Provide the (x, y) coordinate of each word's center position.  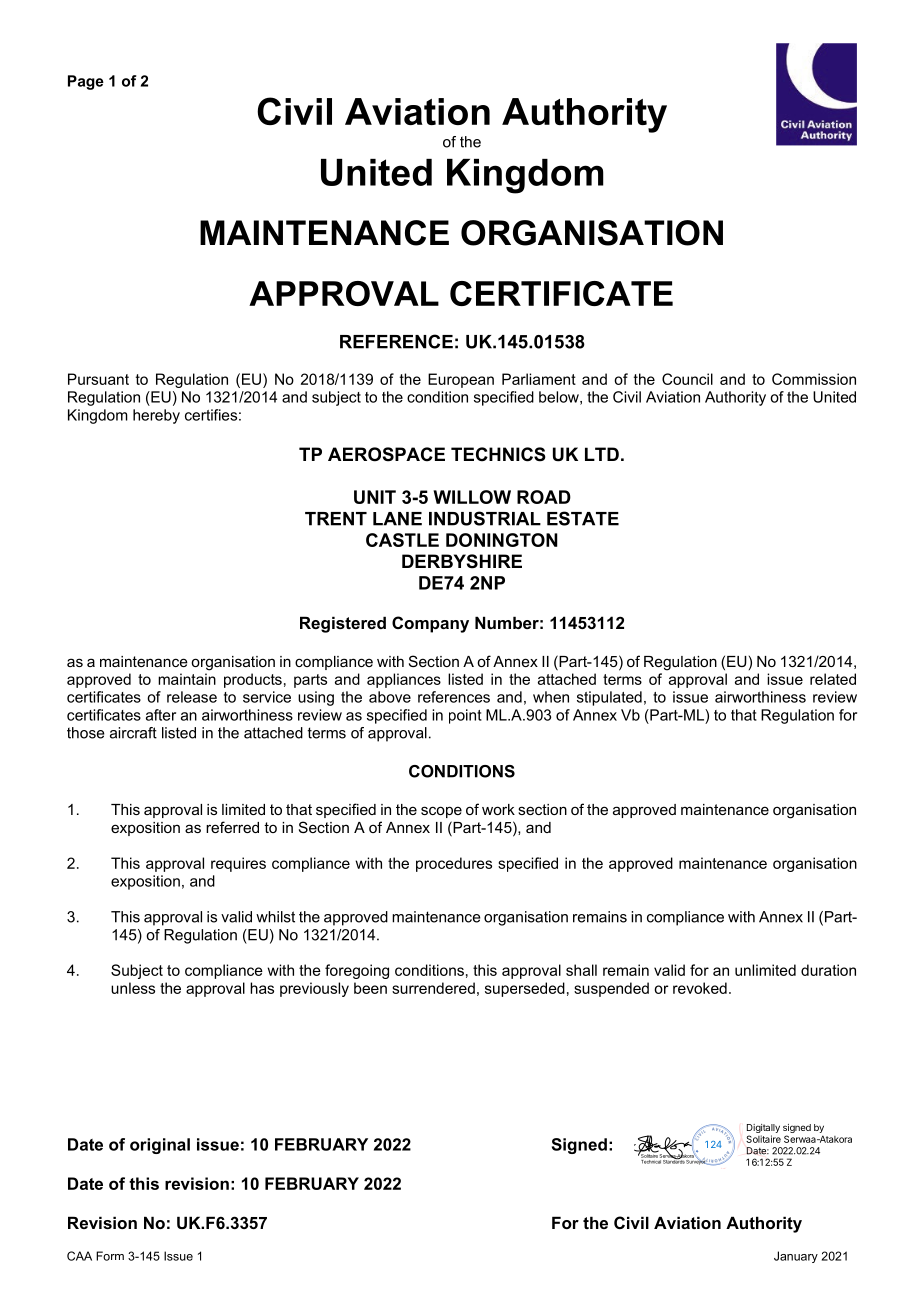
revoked (700, 988)
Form (110, 1256)
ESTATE (583, 518)
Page (86, 82)
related (833, 679)
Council (687, 379)
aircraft (133, 733)
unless (133, 988)
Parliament (539, 379)
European (461, 380)
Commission (814, 379)
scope (441, 812)
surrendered (433, 988)
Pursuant (98, 379)
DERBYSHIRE (462, 561)
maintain (187, 679)
